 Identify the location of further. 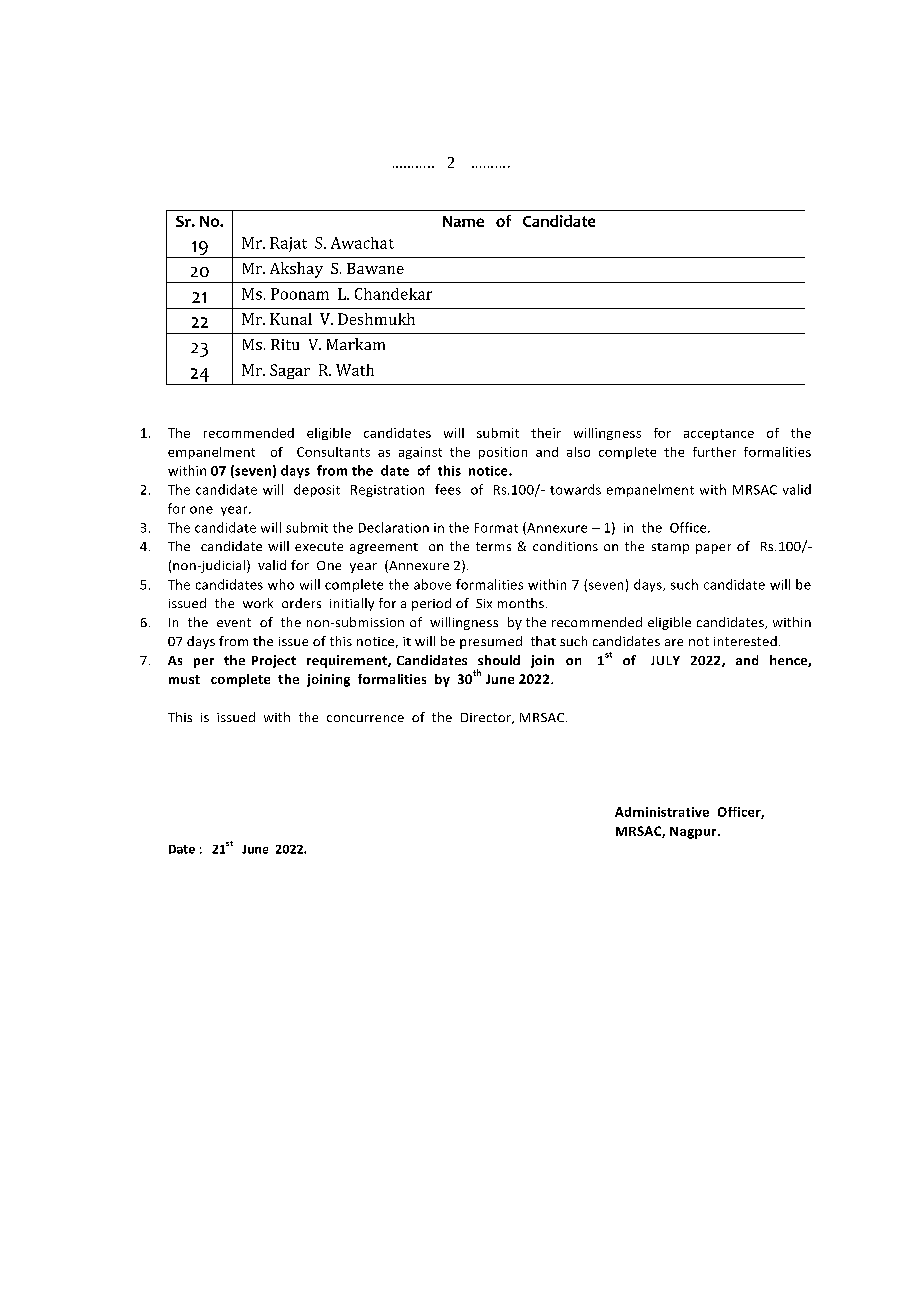
(714, 452).
